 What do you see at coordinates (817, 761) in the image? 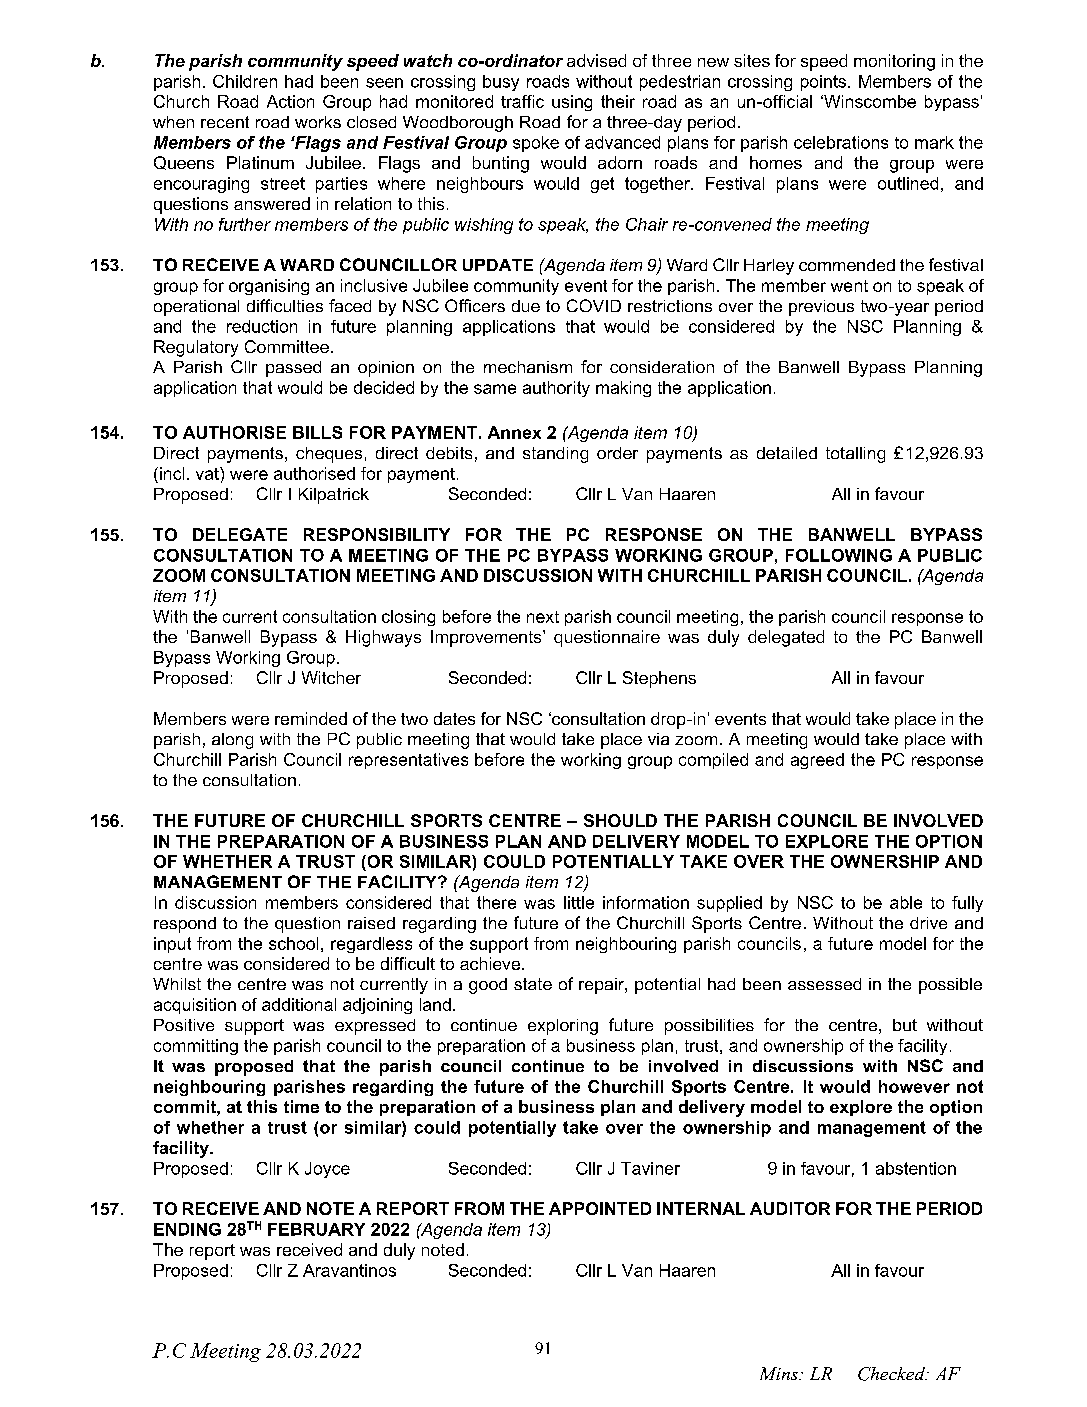
I see `agreed` at bounding box center [817, 761].
